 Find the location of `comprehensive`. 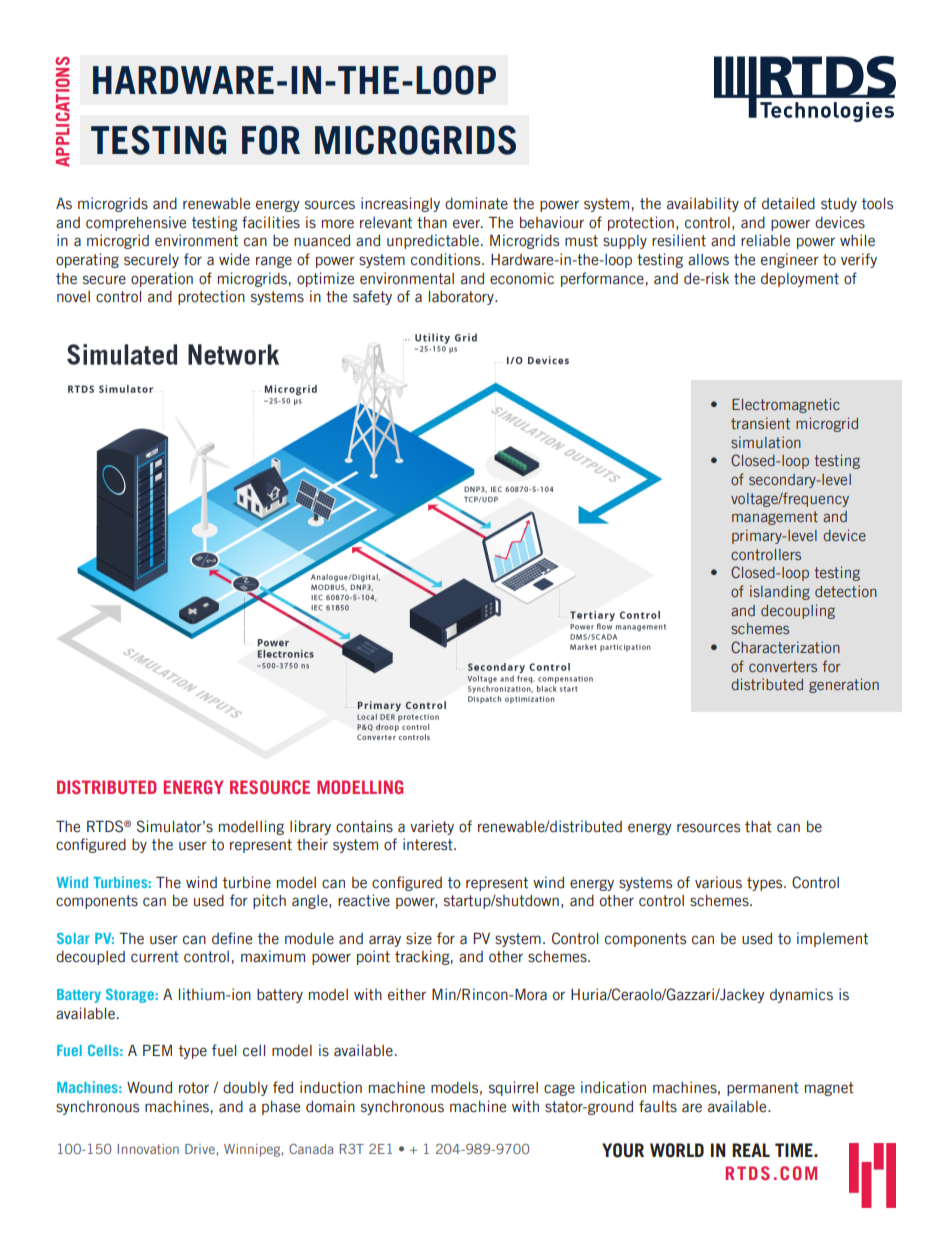

comprehensive is located at coordinates (136, 223).
